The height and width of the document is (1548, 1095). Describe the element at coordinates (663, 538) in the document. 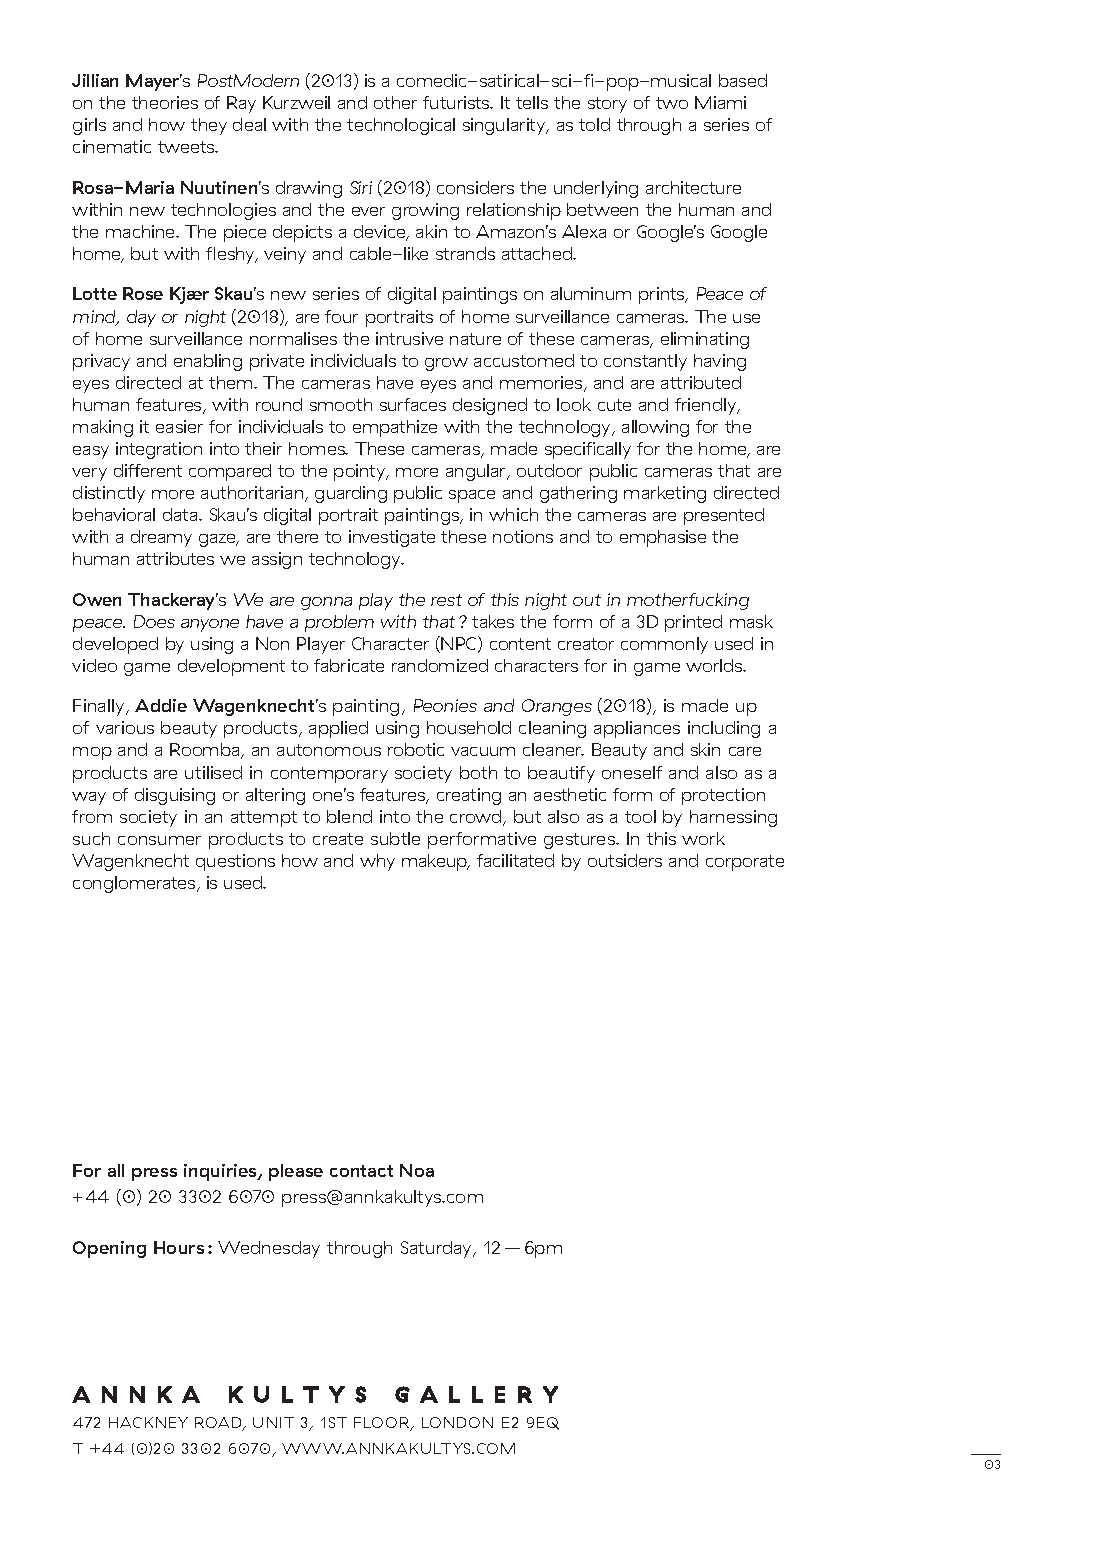

I see `emphasise` at that location.
